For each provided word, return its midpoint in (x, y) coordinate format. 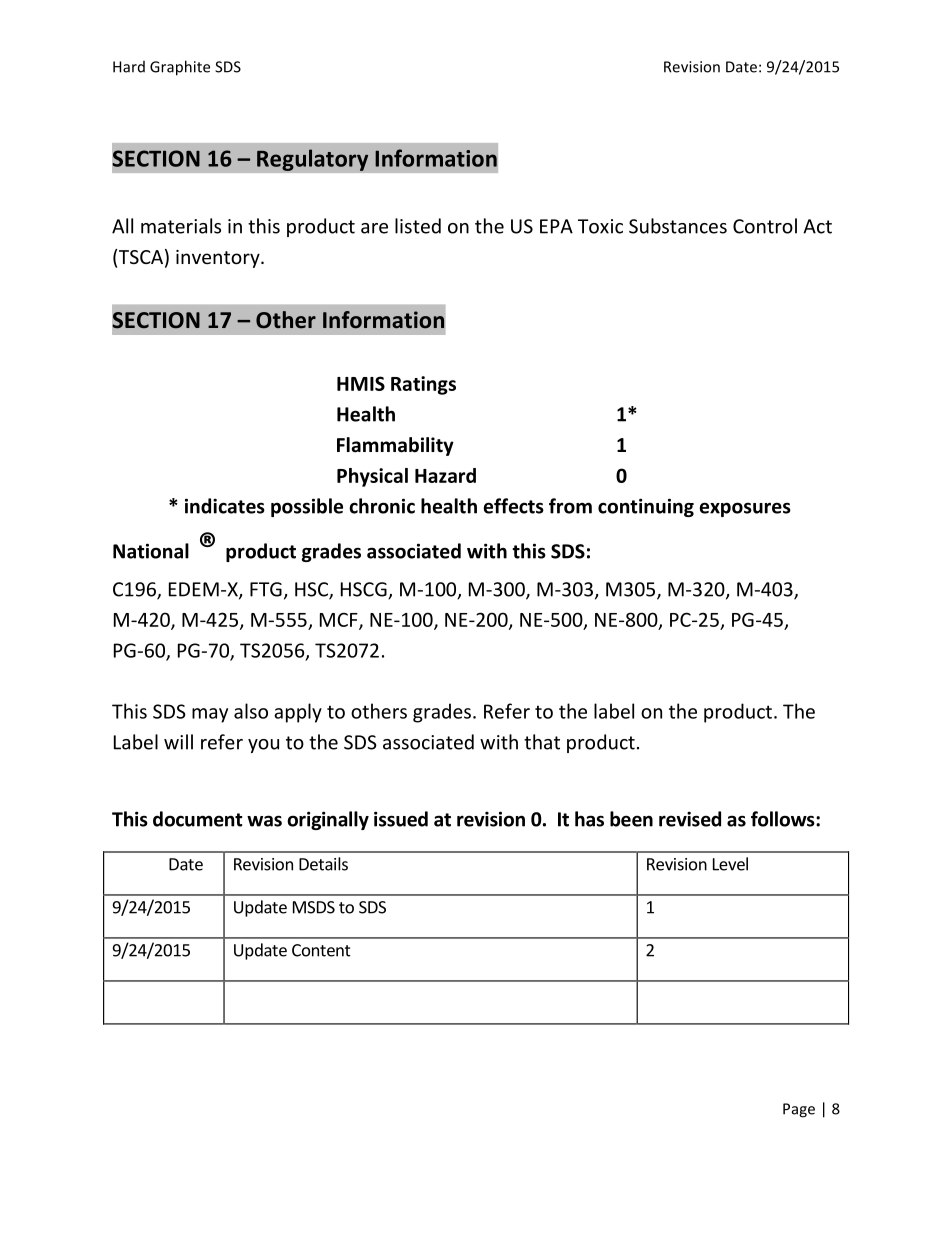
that (542, 742)
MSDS (314, 907)
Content (321, 950)
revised (690, 819)
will (178, 742)
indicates (225, 506)
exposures (745, 509)
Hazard (445, 475)
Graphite (180, 68)
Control (765, 226)
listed (418, 226)
